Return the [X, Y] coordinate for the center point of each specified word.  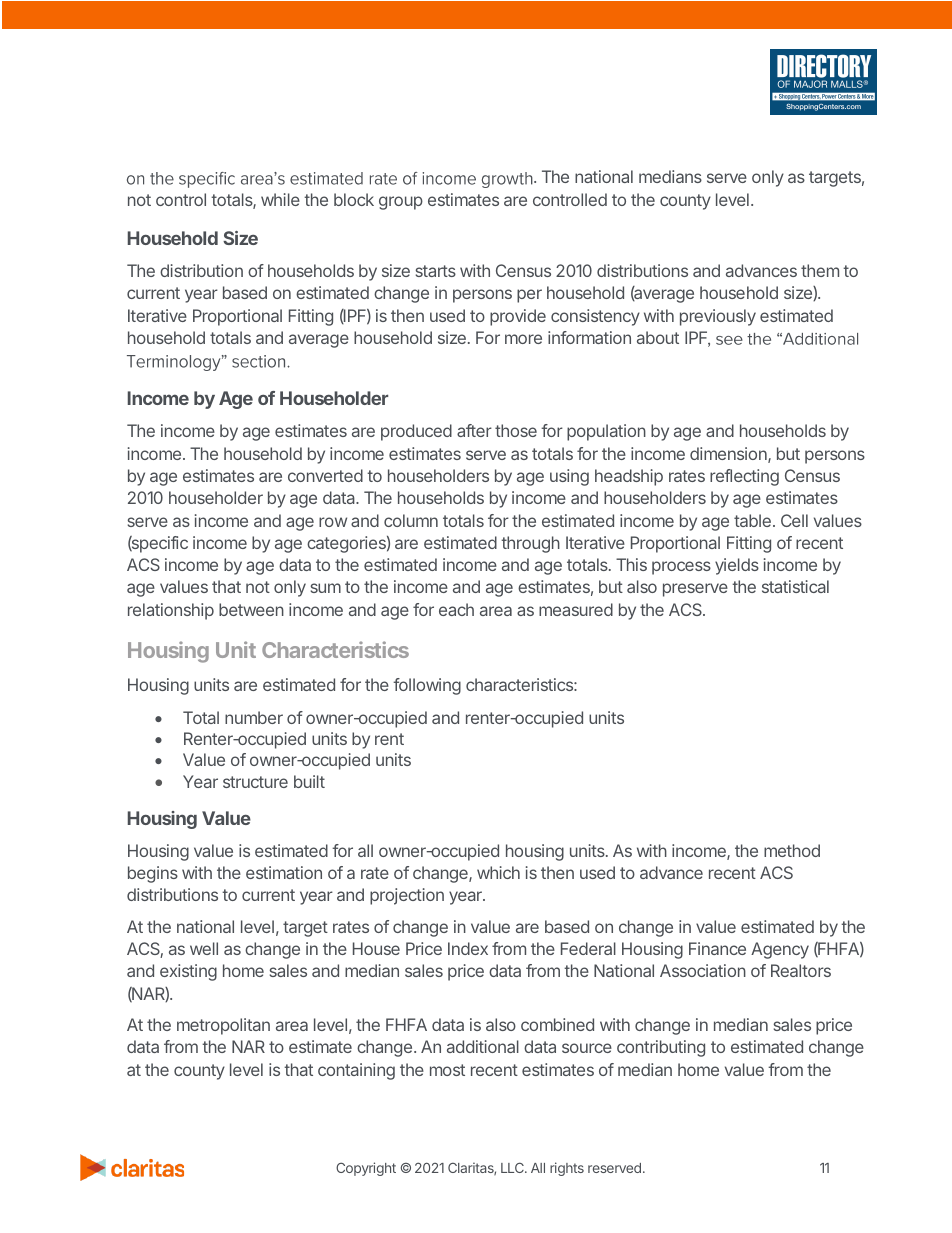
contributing [661, 1048]
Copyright [366, 1169]
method [792, 850]
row [333, 522]
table [752, 520]
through [530, 544]
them [820, 270]
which [498, 872]
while [280, 199]
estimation [284, 872]
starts [436, 271]
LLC [512, 1167]
